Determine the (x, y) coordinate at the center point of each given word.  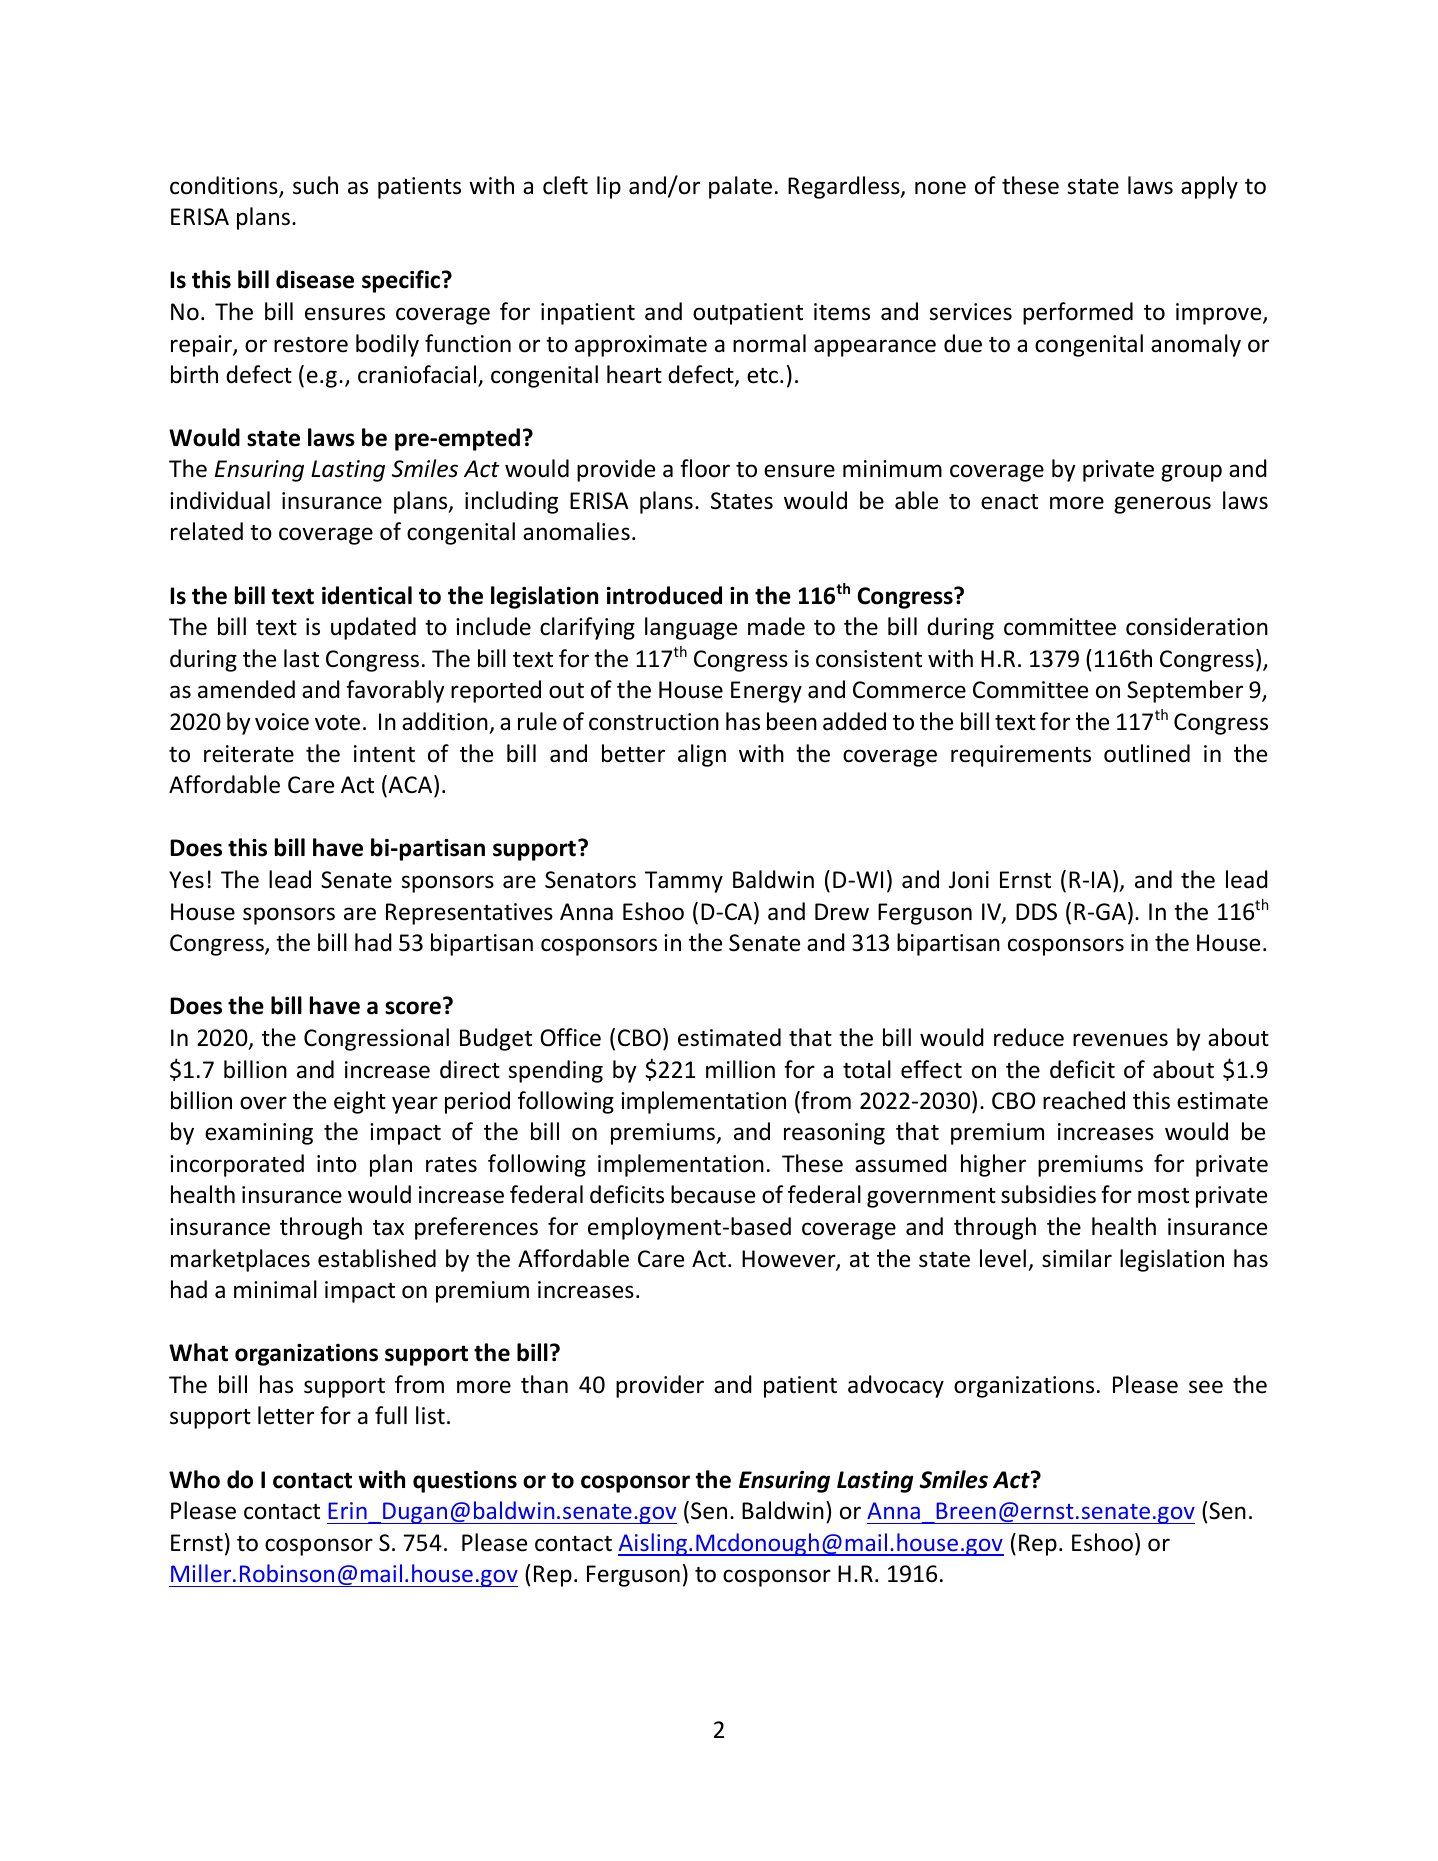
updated (373, 628)
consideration (1197, 626)
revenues (1120, 1040)
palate (740, 187)
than (544, 1384)
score (413, 1008)
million (740, 1069)
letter (286, 1415)
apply (1209, 187)
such (315, 185)
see (1206, 1387)
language (691, 628)
